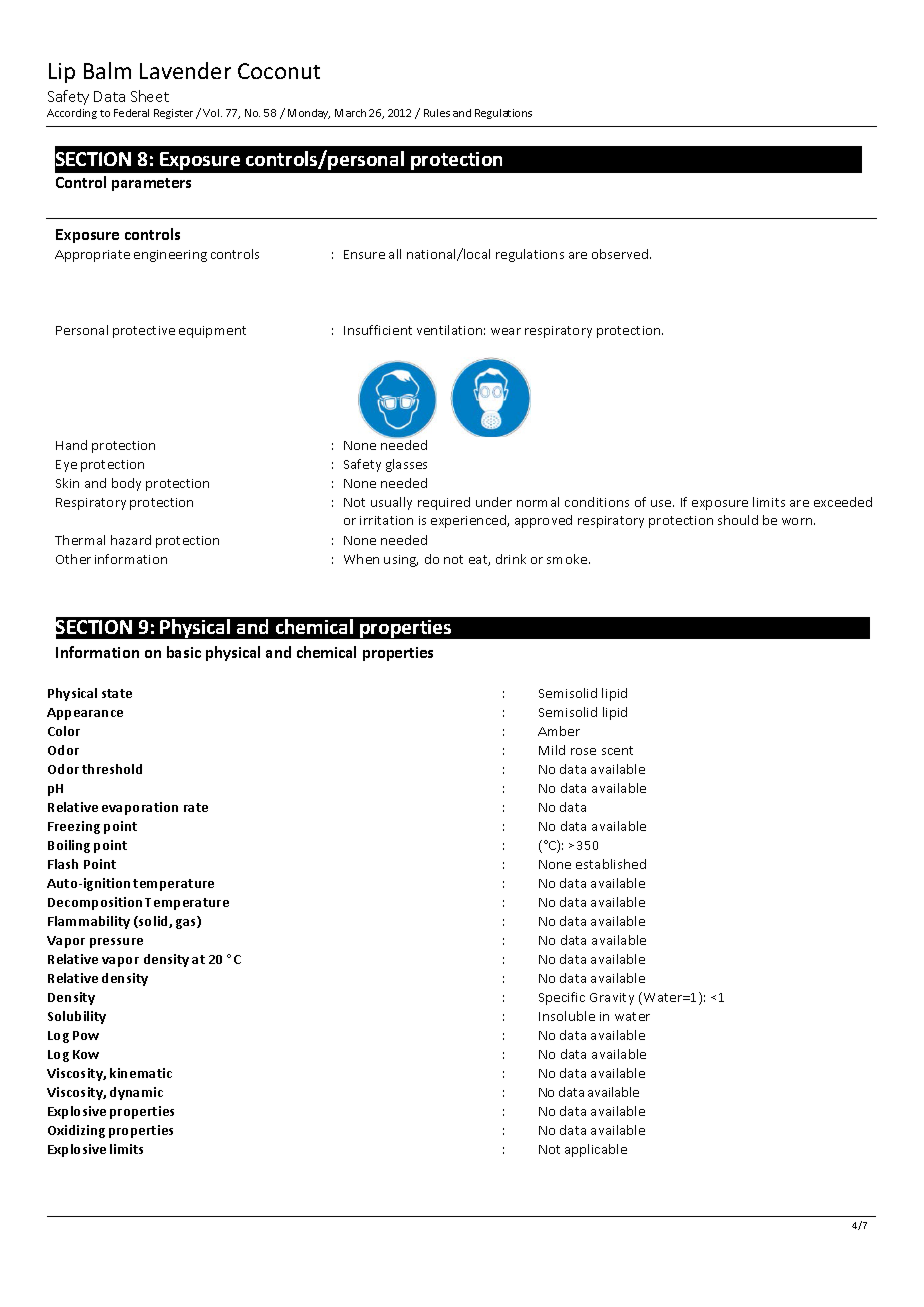 The width and height of the page is (924, 1307). Describe the element at coordinates (437, 113) in the page. I see `Rules` at that location.
